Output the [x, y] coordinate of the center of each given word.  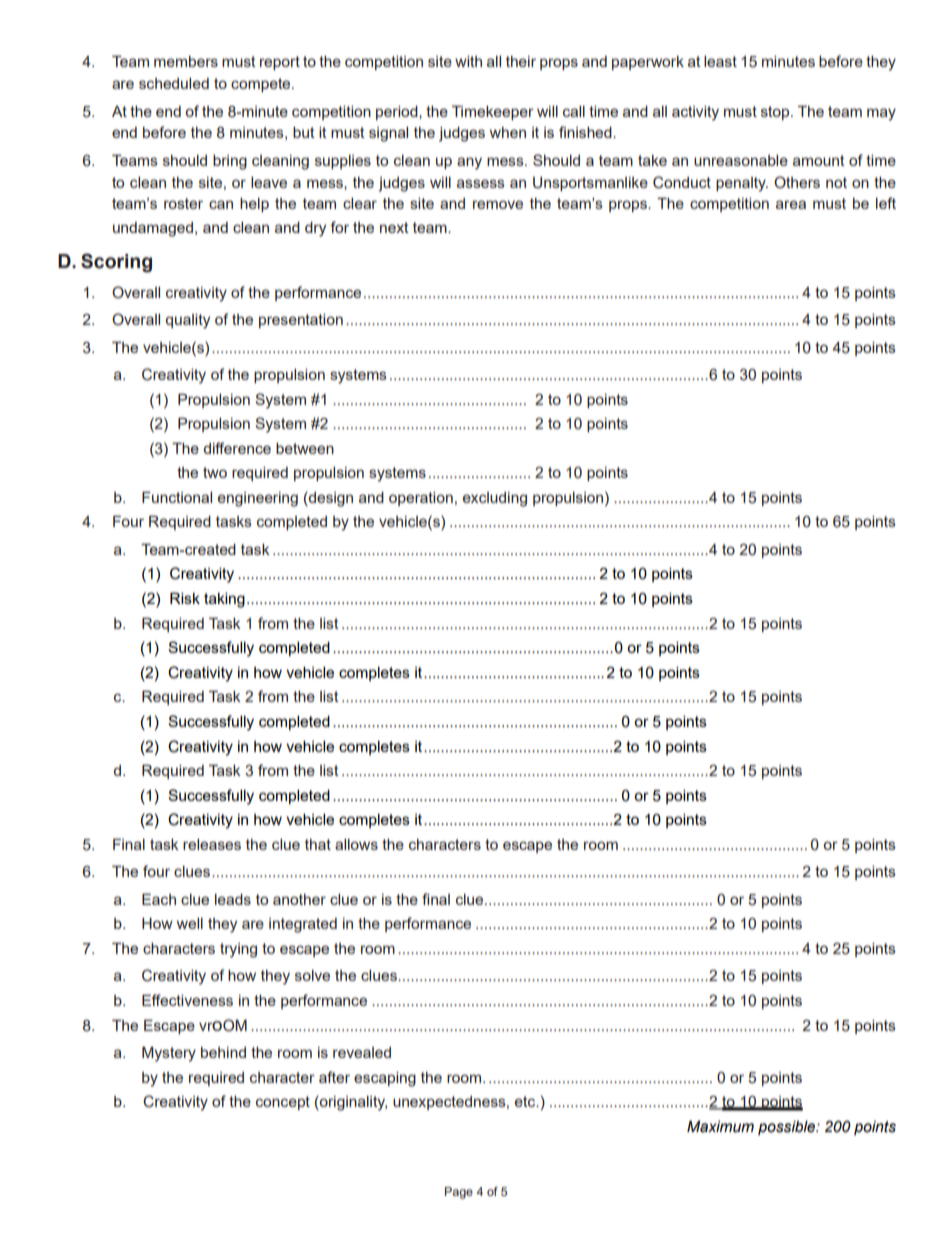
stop [776, 113]
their [521, 61]
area [791, 204]
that [318, 844]
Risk [185, 598]
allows [356, 844]
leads [233, 899]
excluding [495, 499]
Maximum [720, 1126]
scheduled [174, 83]
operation [421, 499]
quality [188, 321]
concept [283, 1103]
